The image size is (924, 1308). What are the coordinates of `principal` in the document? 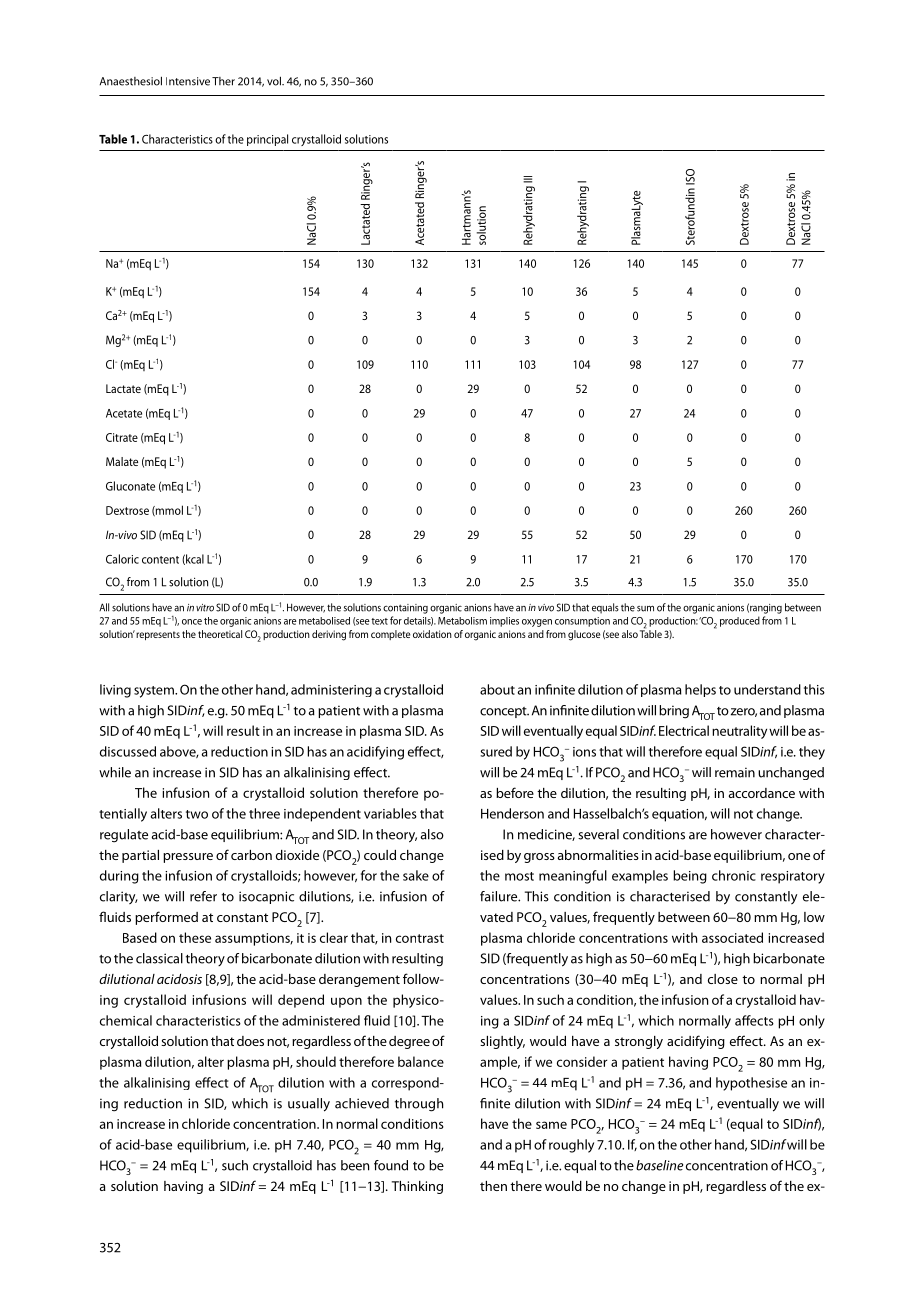 It's located at (267, 140).
